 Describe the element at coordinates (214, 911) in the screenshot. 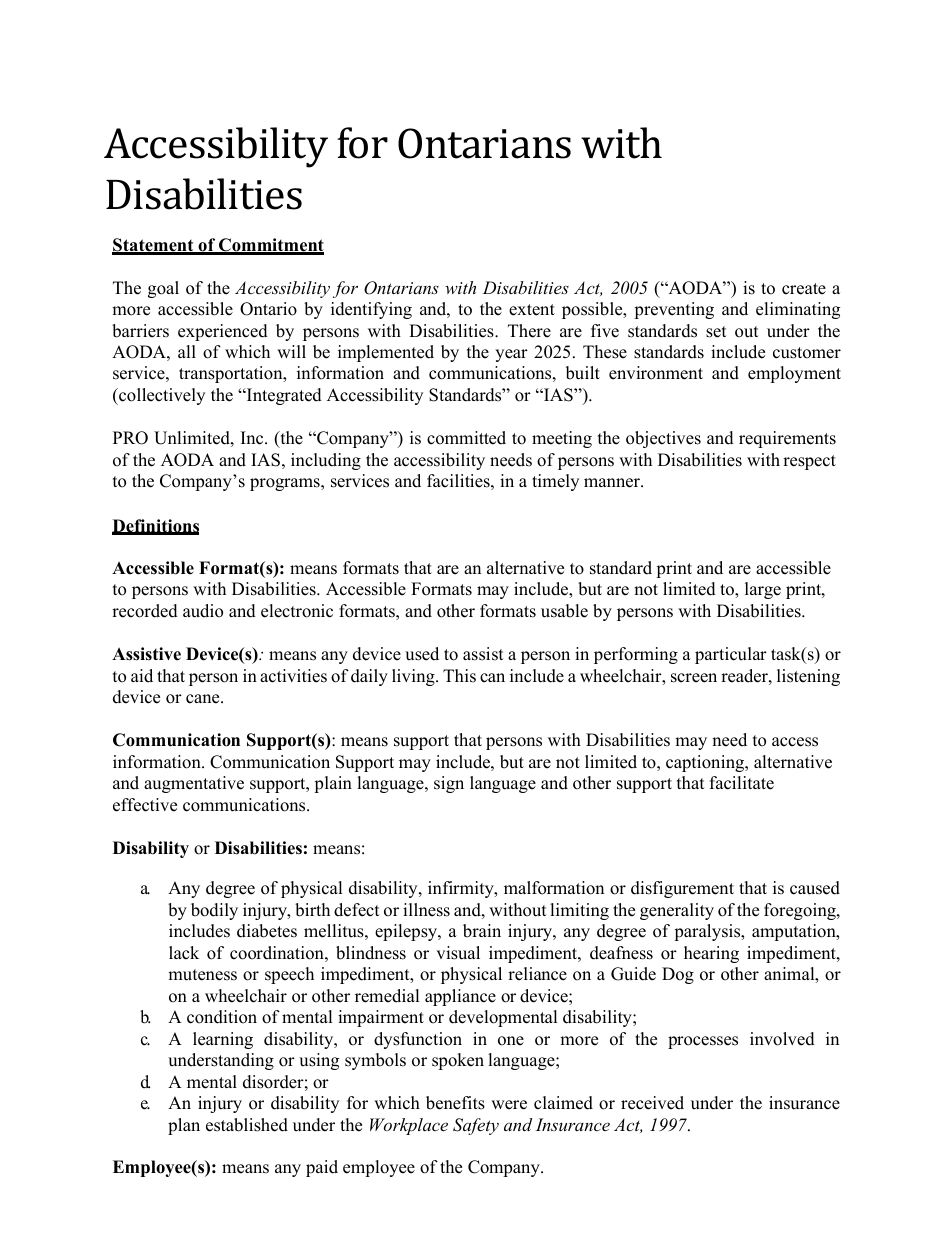

I see `bodily` at that location.
